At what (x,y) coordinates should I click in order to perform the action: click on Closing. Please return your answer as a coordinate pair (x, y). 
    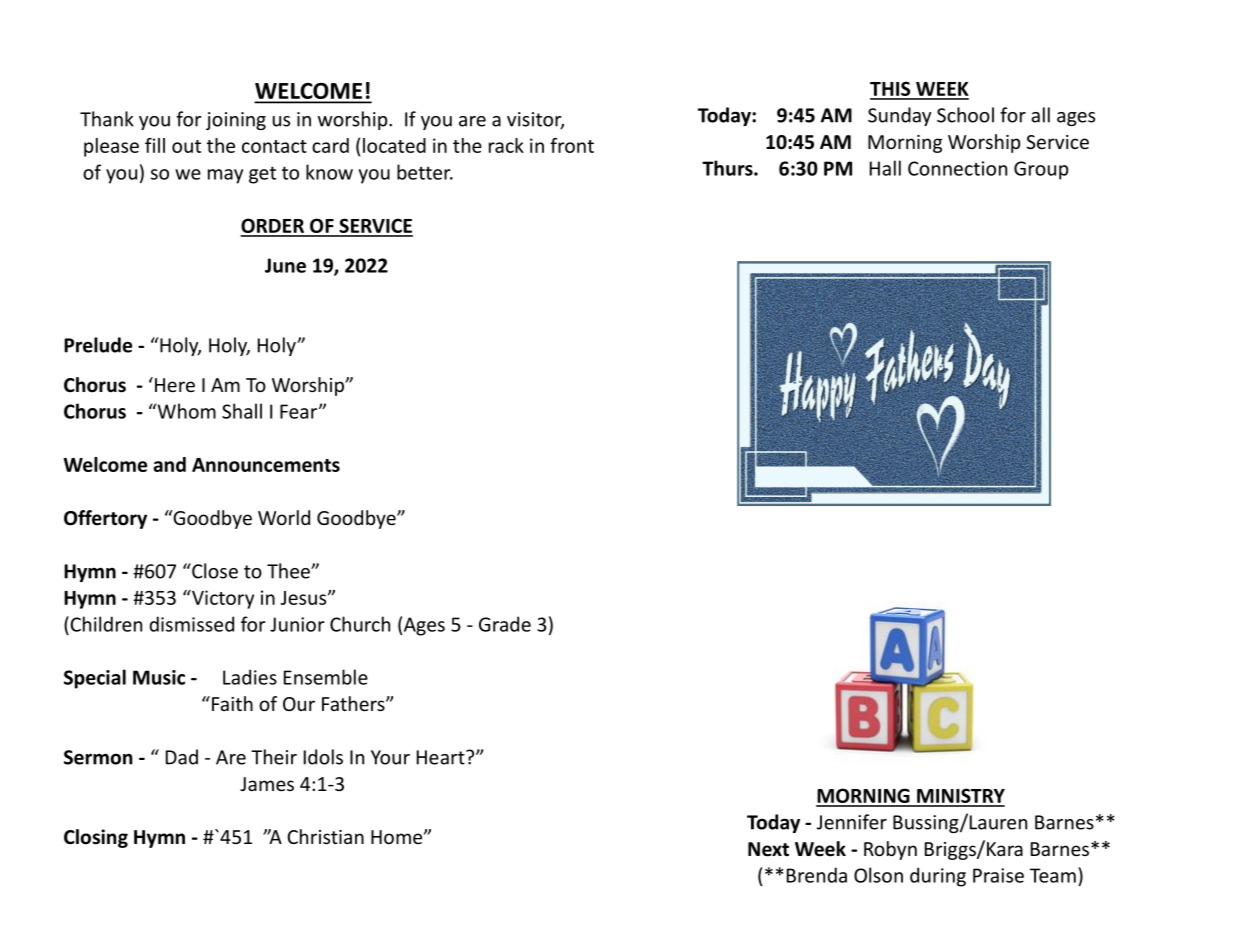
    Looking at the image, I should click on (96, 838).
